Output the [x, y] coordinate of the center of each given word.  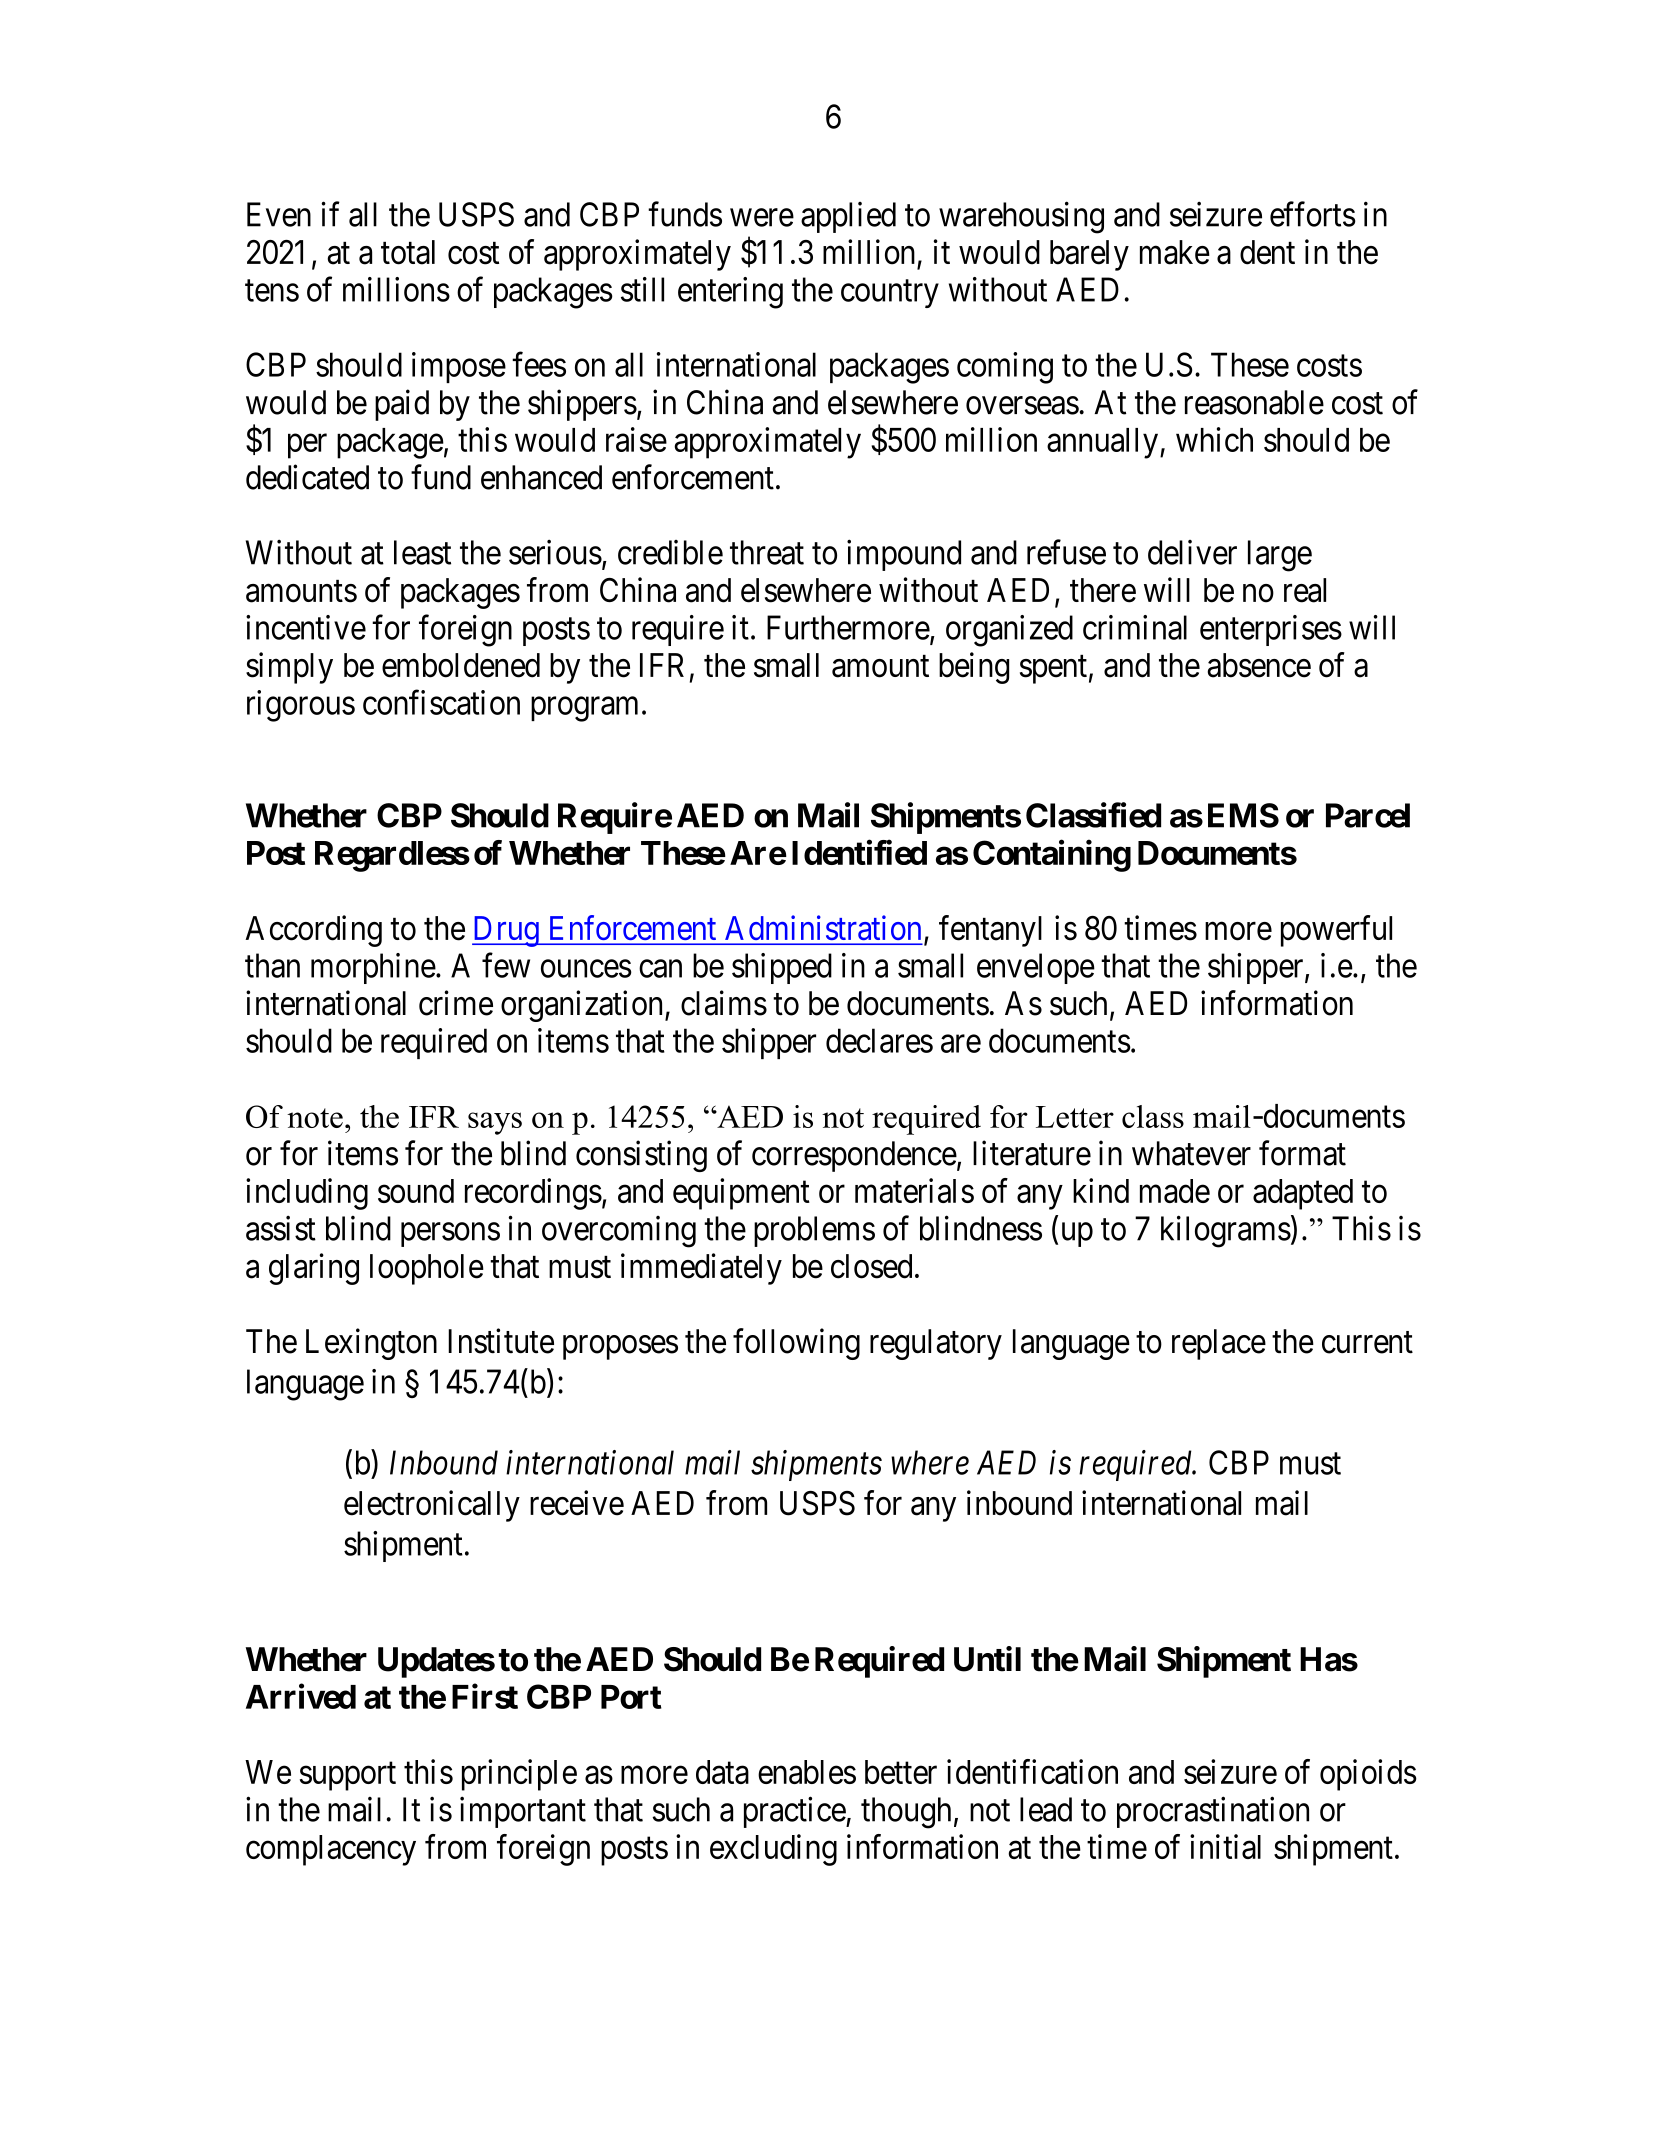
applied [848, 217]
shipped [782, 968]
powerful [1336, 931]
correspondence [854, 1156]
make [1175, 252]
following [796, 1344]
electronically [432, 1506]
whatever [1191, 1153]
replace [1219, 1344]
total [408, 252]
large [1280, 556]
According [313, 931]
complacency [331, 1850]
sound [416, 1191]
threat [767, 552]
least [422, 552]
